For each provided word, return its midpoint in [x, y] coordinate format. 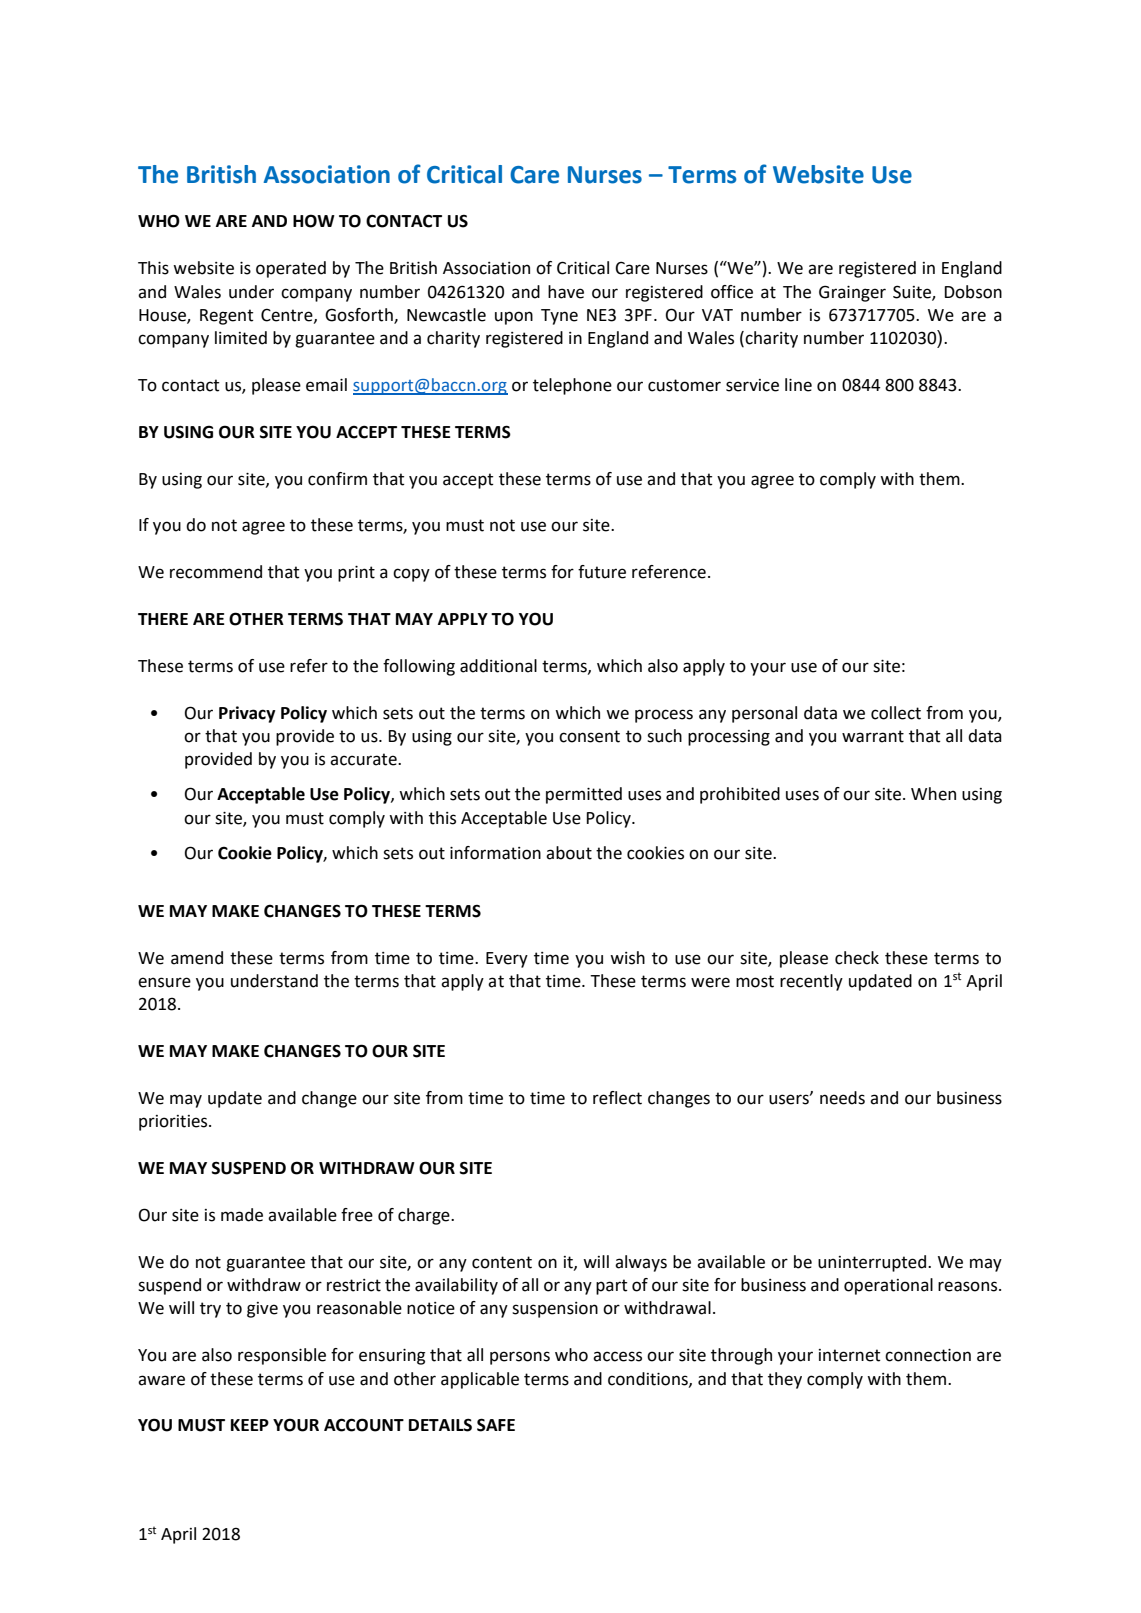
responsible [282, 1356]
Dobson [973, 292]
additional [498, 666]
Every [507, 960]
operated [291, 269]
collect [896, 713]
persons [520, 1358]
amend [197, 958]
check [857, 958]
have [566, 292]
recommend [216, 572]
